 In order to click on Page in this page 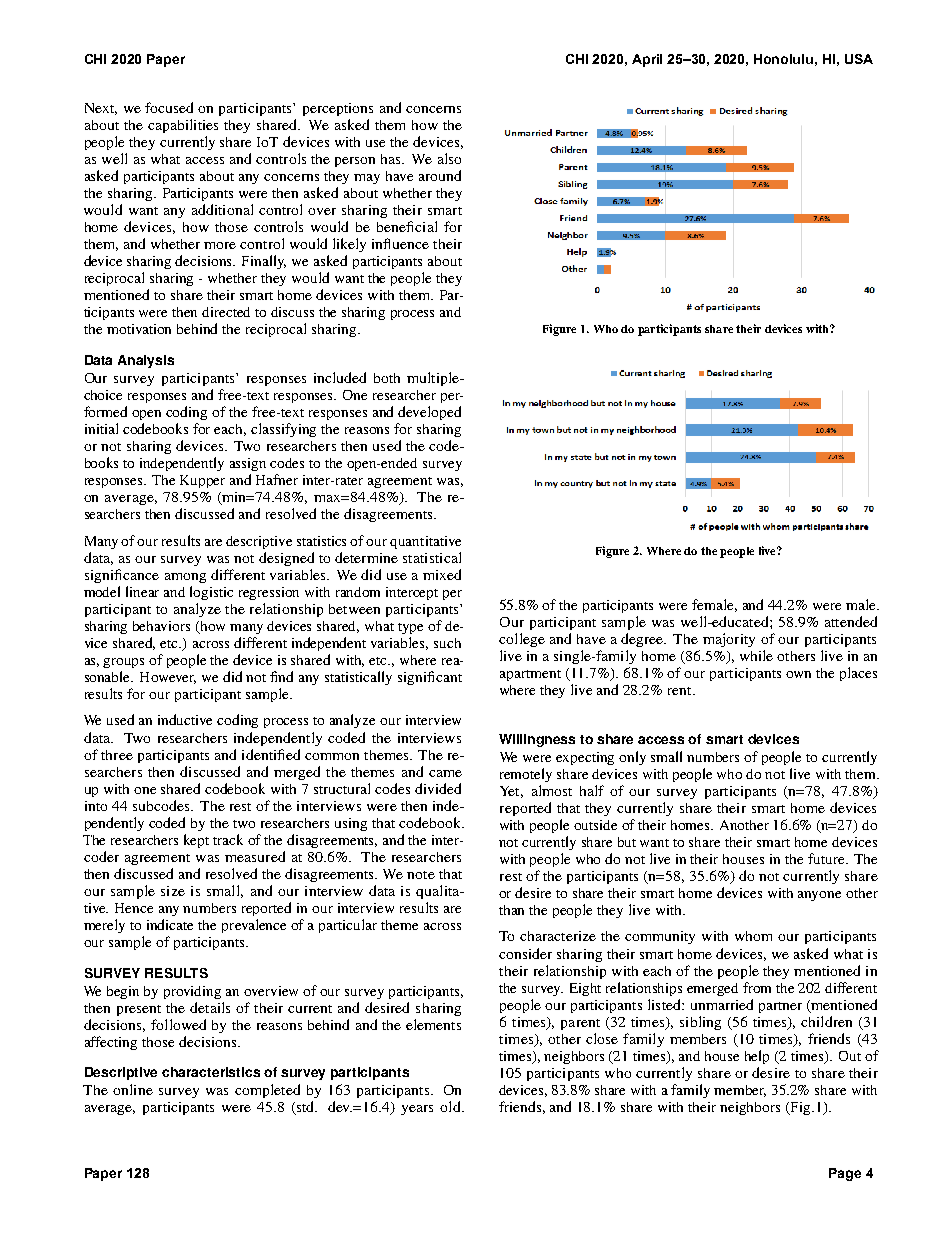, I will do `click(845, 1174)`.
